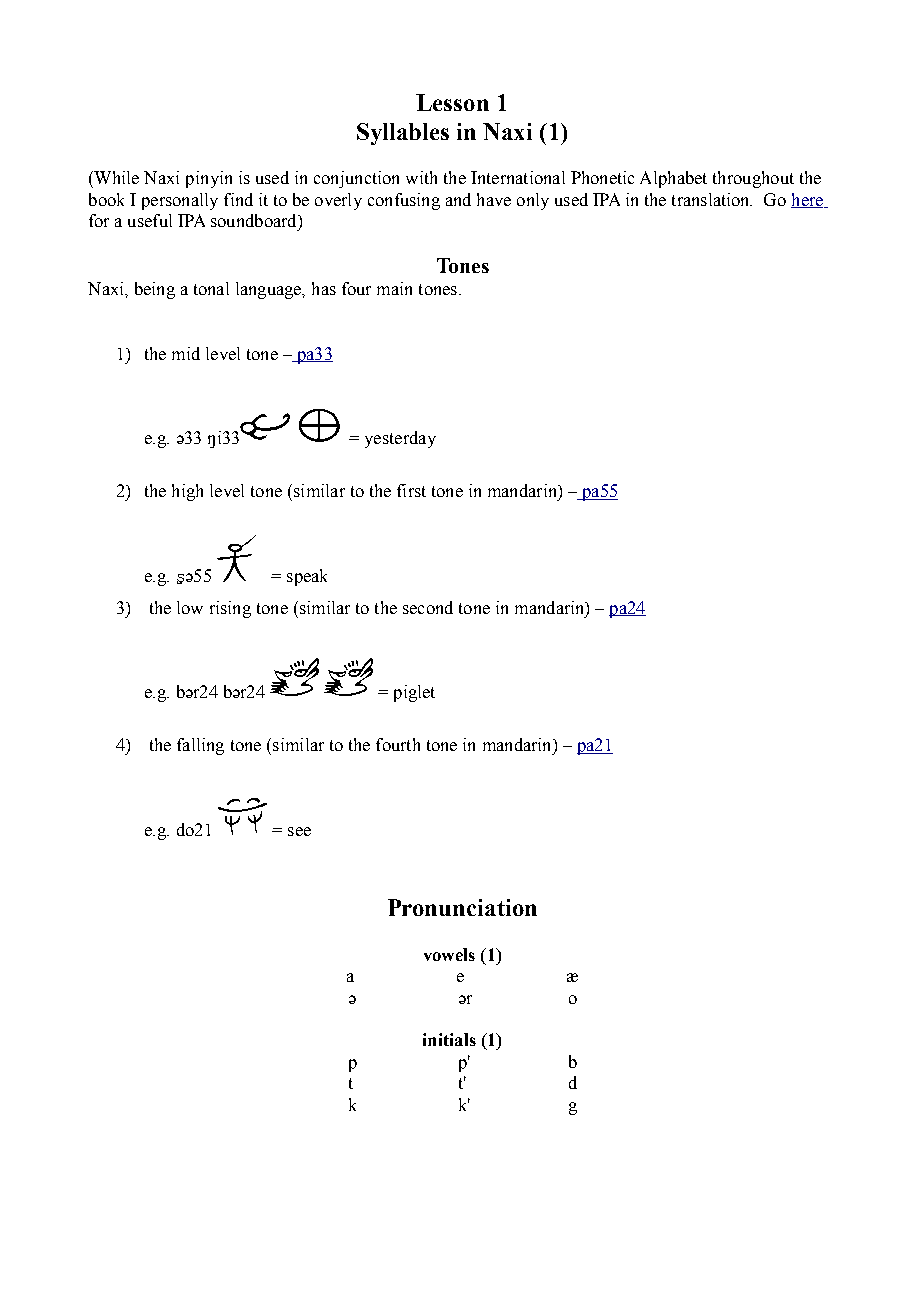  I want to click on high, so click(187, 492).
